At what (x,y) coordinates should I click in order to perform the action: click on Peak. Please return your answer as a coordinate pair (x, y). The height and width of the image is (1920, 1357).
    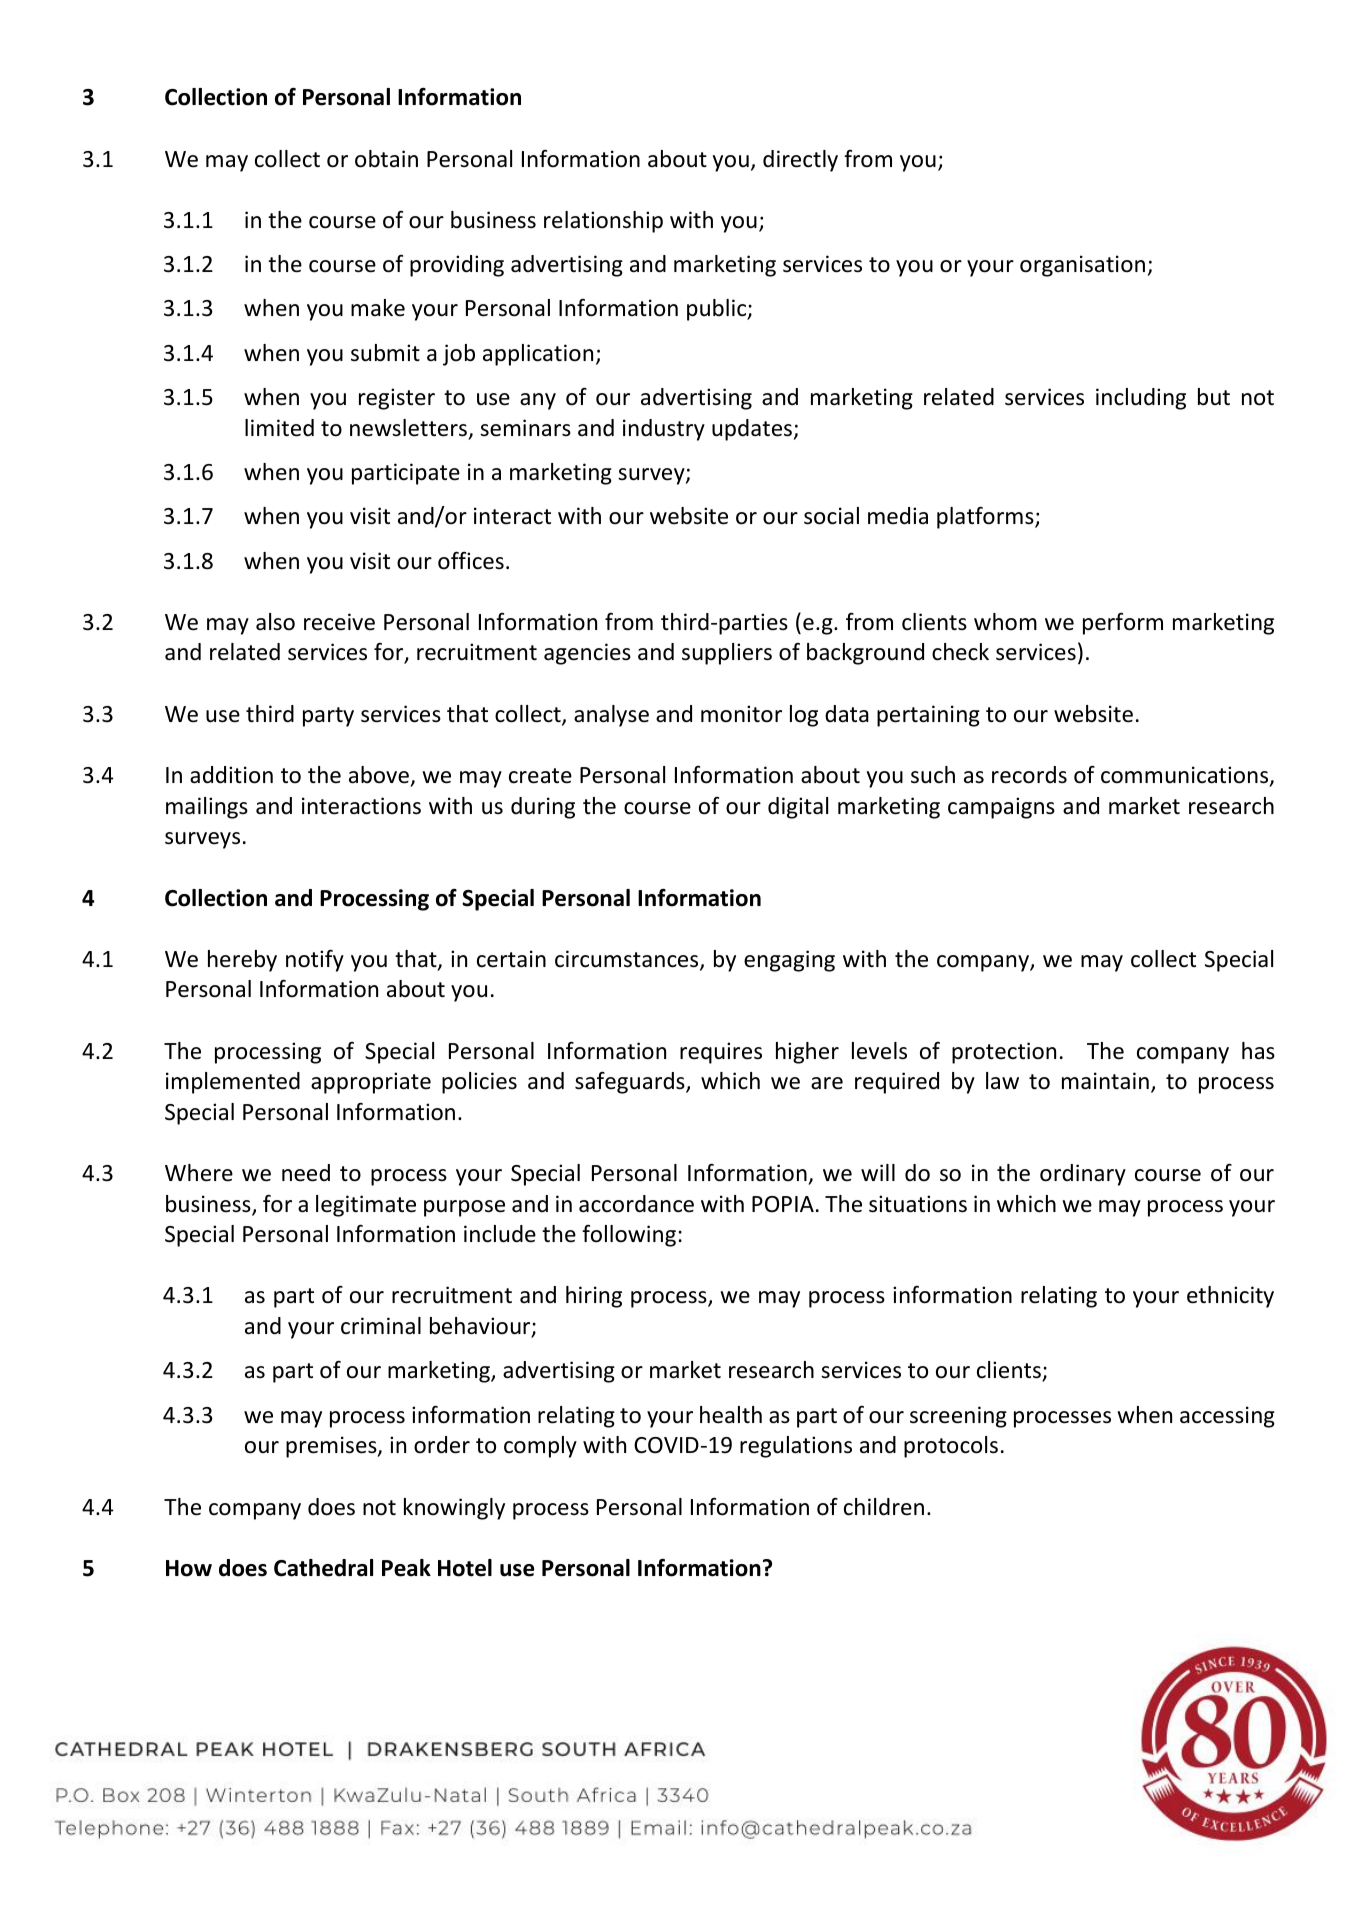
    Looking at the image, I should click on (406, 1568).
